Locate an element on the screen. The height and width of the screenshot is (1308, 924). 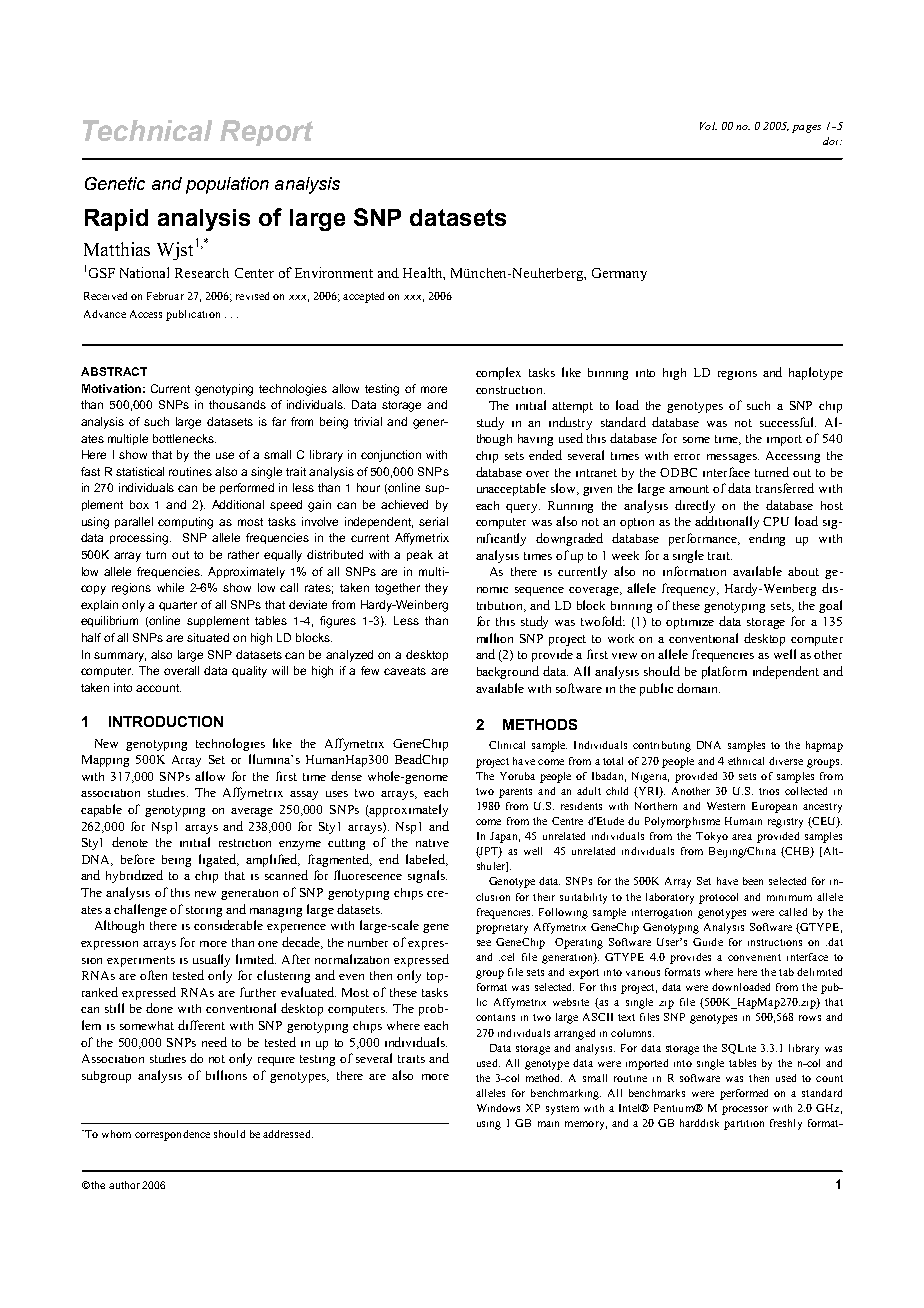
million is located at coordinates (495, 638).
